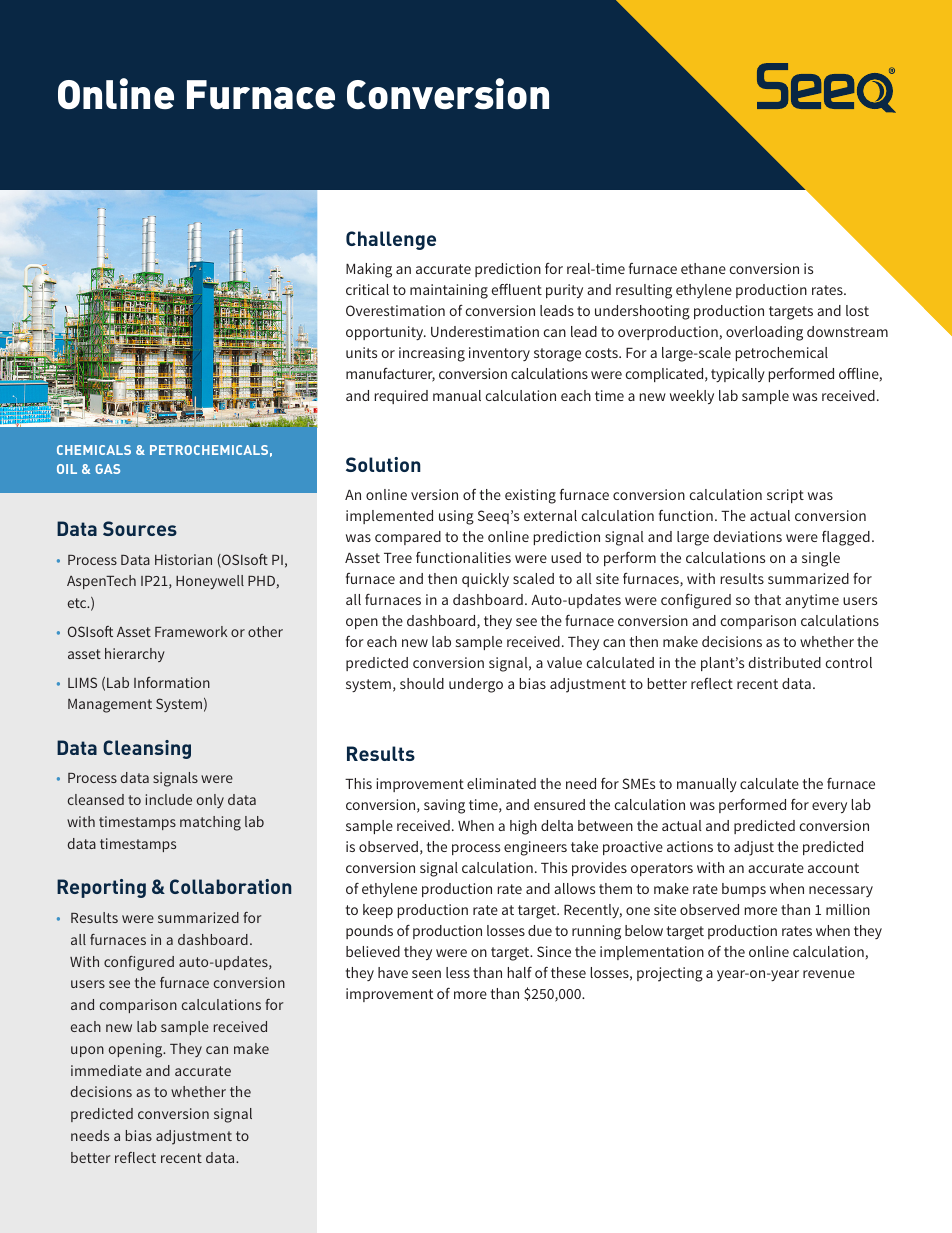 The image size is (952, 1233). I want to click on undergo, so click(476, 685).
